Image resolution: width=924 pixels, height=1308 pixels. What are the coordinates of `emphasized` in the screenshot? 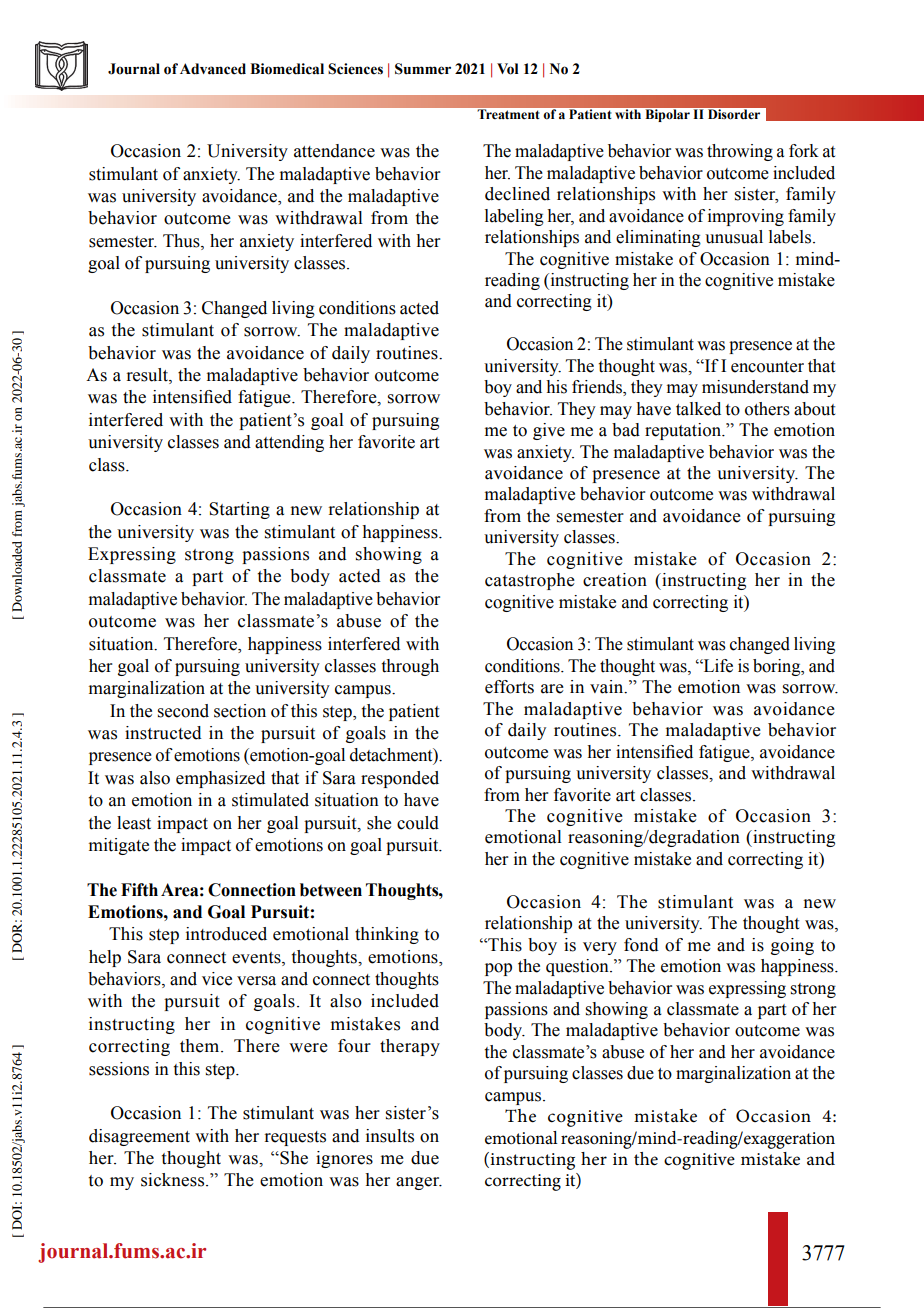 It's located at (220, 779).
